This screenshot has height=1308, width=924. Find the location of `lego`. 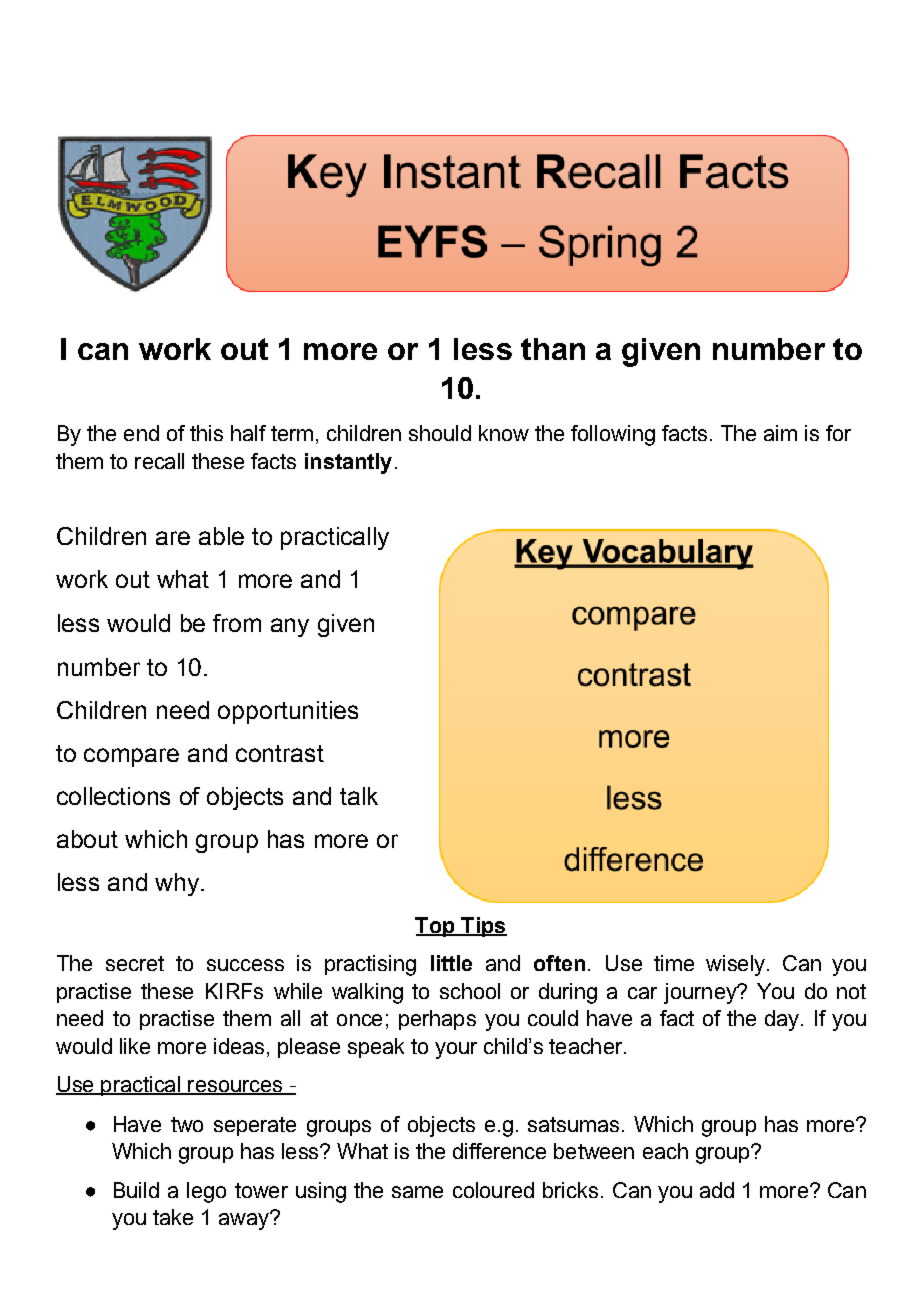

lego is located at coordinates (206, 1192).
